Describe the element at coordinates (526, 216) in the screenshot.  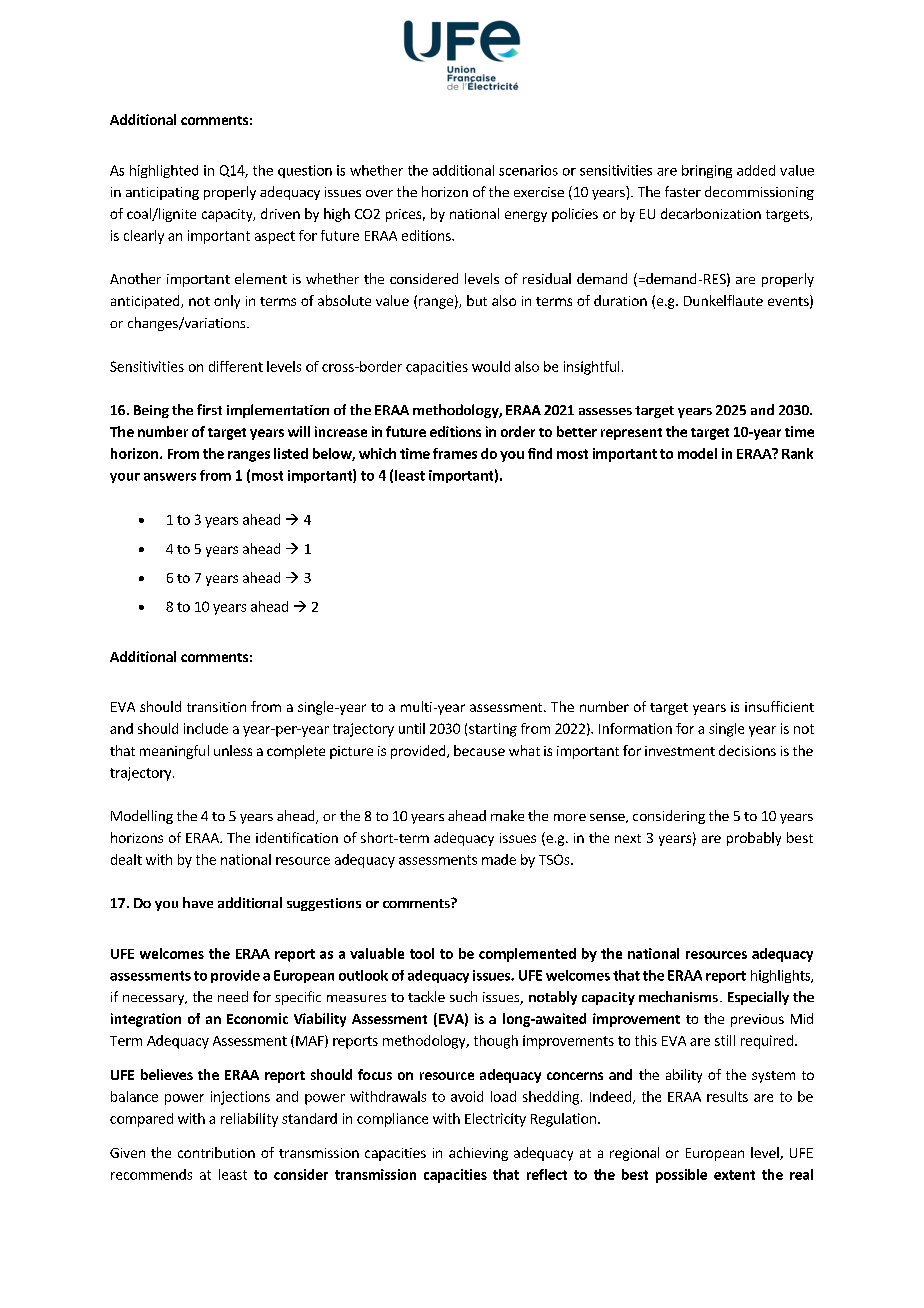
I see `energy` at that location.
